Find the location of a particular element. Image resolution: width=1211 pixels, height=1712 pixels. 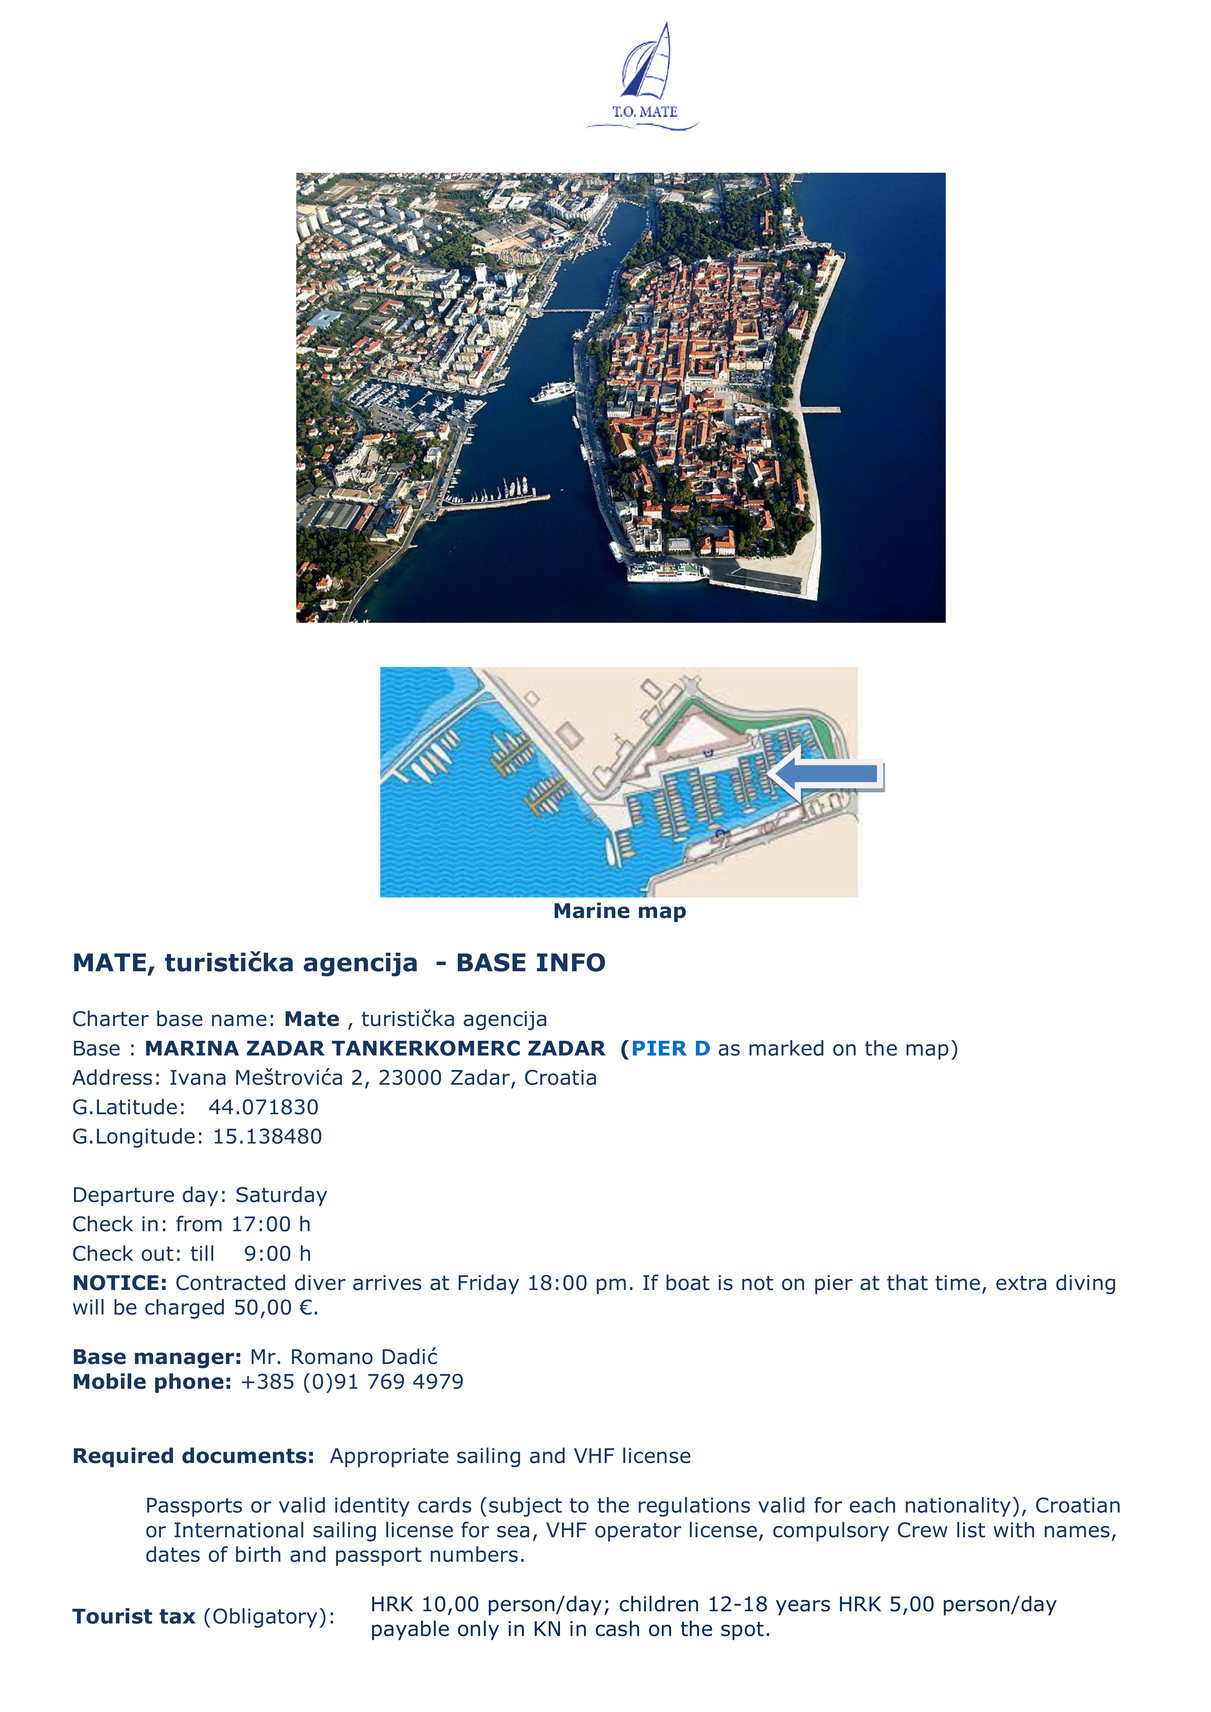

Ivana is located at coordinates (198, 1077).
